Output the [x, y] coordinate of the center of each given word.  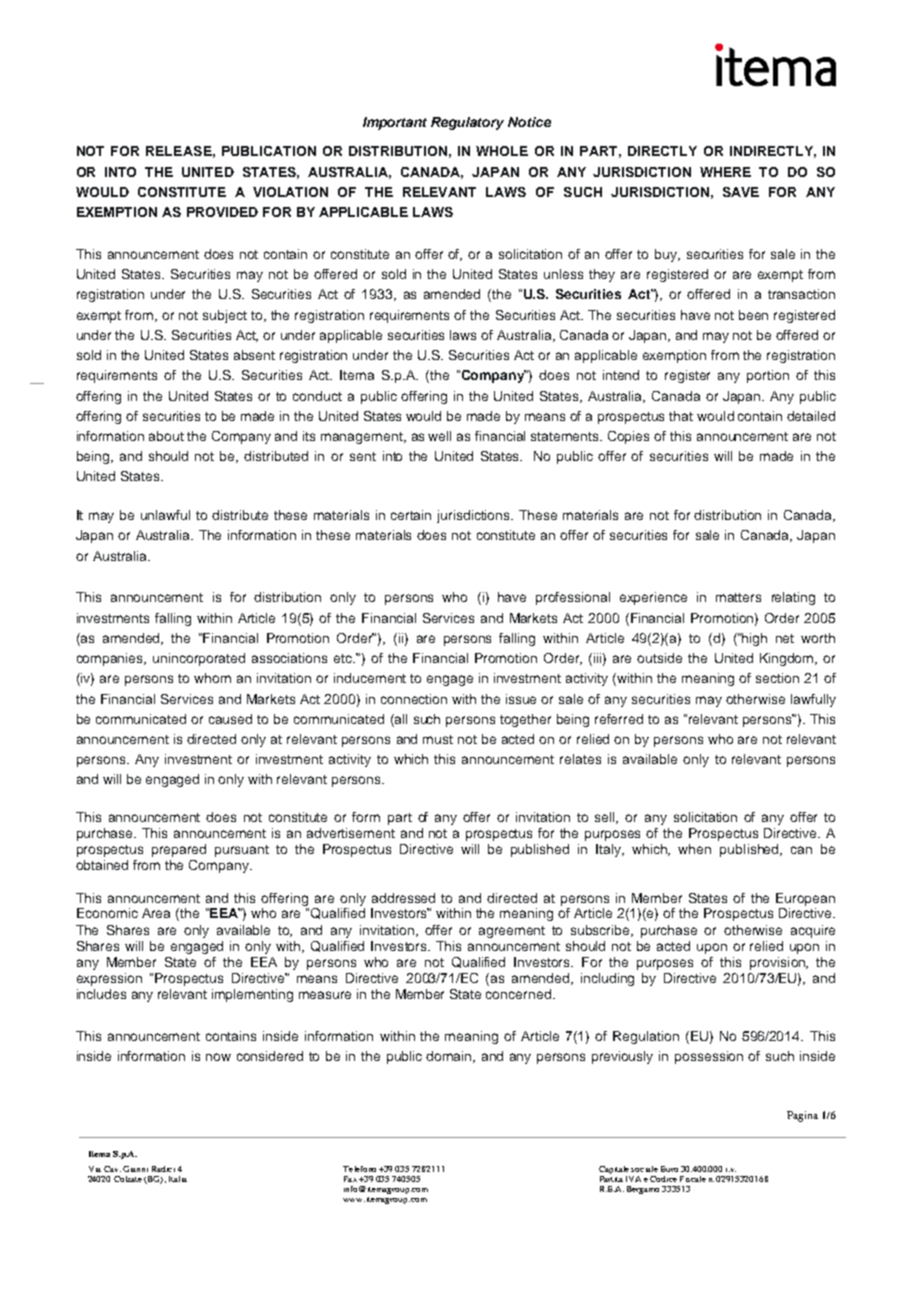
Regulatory [467, 123]
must [438, 739]
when [694, 849]
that [681, 416]
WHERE [725, 172]
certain [411, 515]
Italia [178, 1179]
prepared [179, 850]
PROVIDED [222, 212]
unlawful [165, 515]
